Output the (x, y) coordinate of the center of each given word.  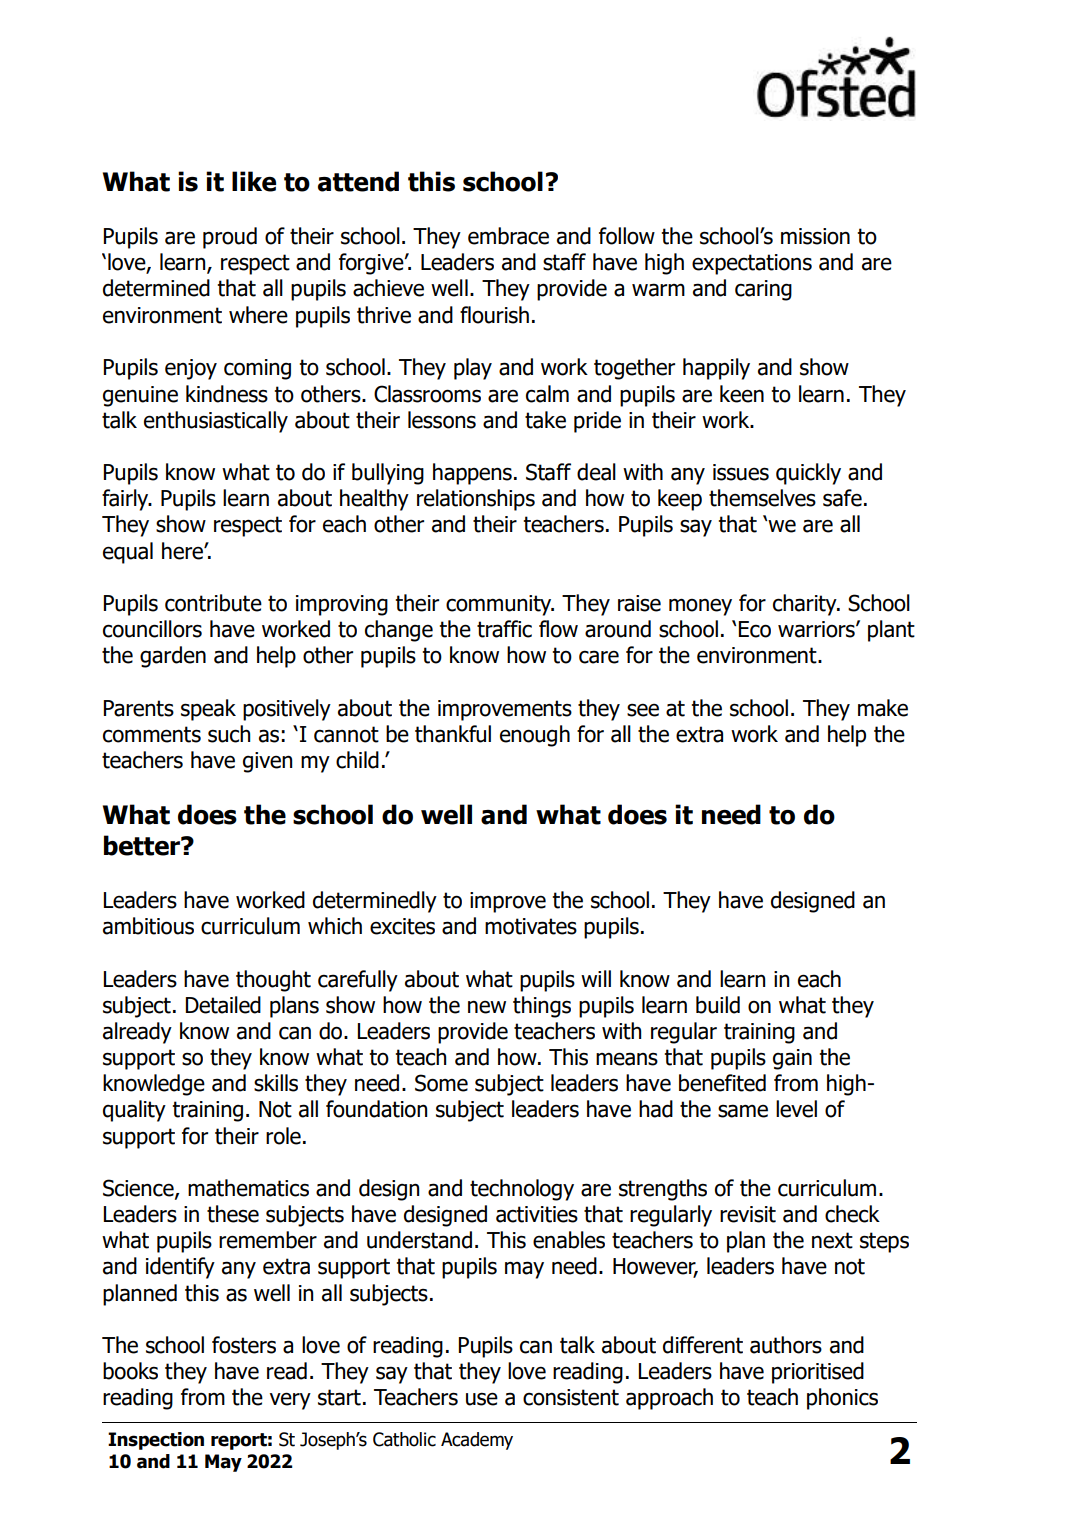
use (482, 1399)
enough (535, 736)
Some (441, 1083)
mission (815, 236)
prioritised (818, 1373)
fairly (126, 500)
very (290, 1401)
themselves (762, 498)
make (883, 708)
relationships (476, 500)
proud (230, 238)
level (796, 1109)
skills (276, 1083)
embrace (508, 236)
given (267, 762)
